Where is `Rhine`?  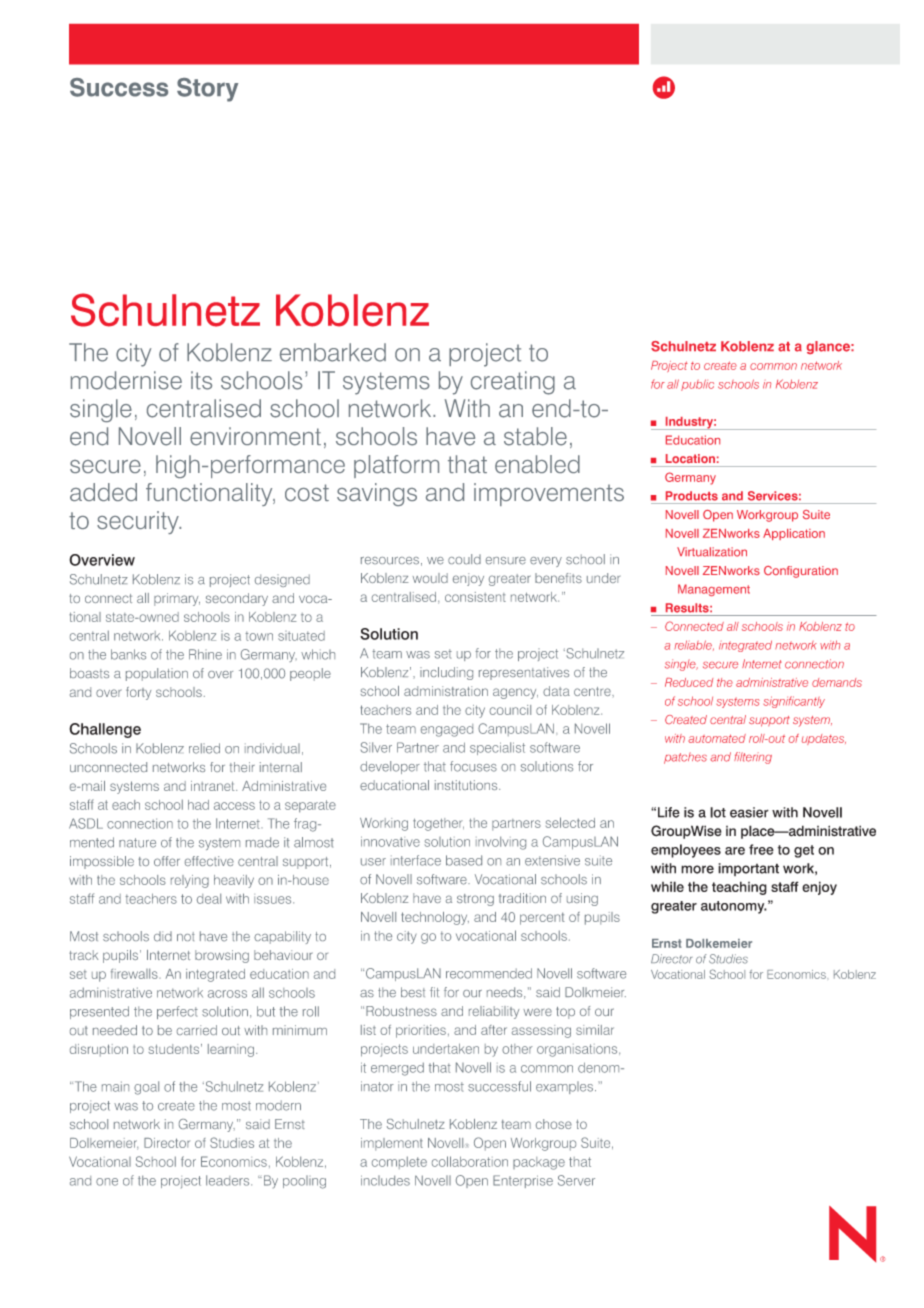 Rhine is located at coordinates (205, 654).
